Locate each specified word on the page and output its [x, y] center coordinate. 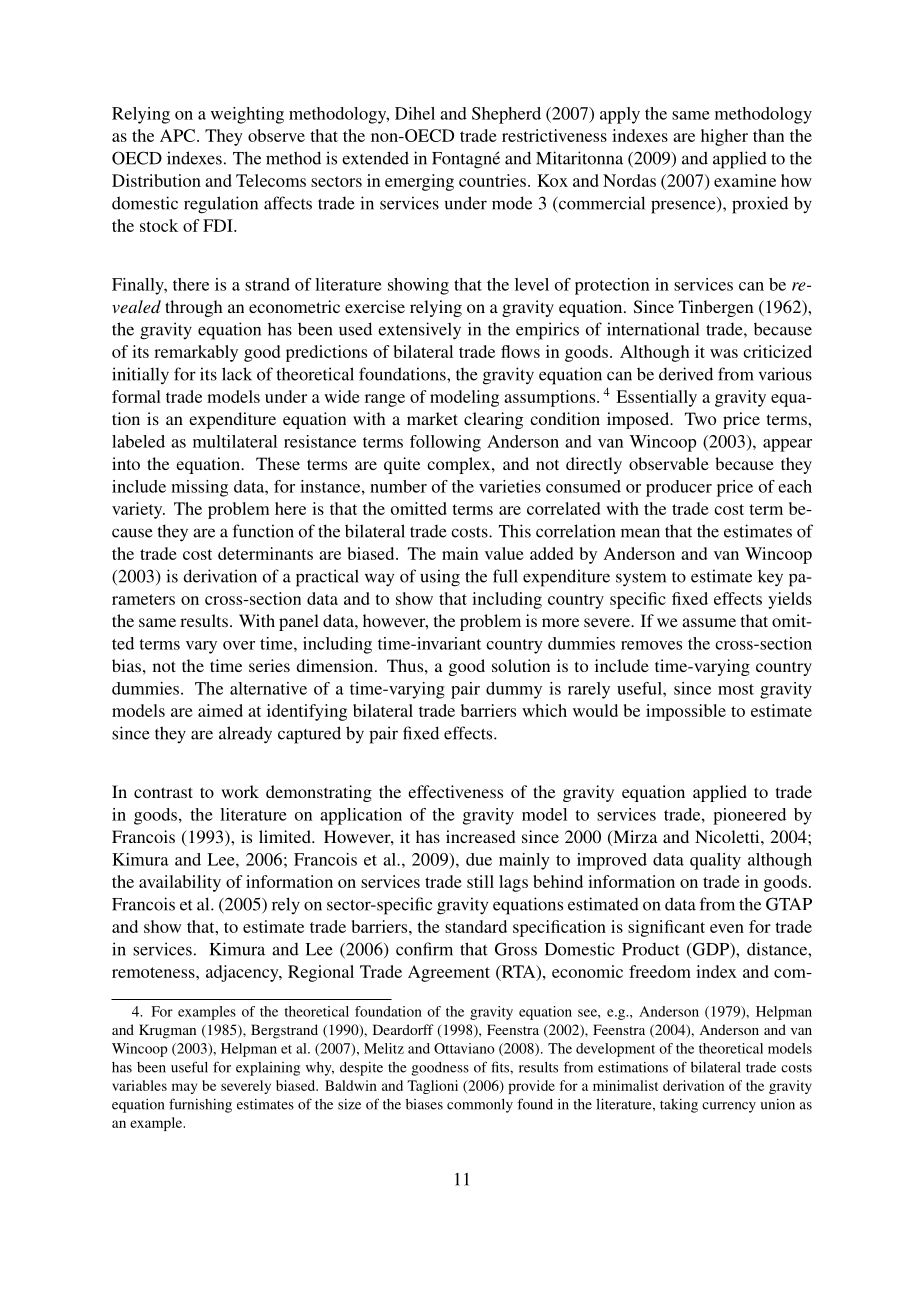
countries [492, 180]
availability [180, 883]
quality [715, 861]
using [440, 578]
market [432, 418]
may [184, 1088]
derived [686, 374]
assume [709, 622]
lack [237, 374]
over [239, 645]
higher [724, 137]
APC [179, 135]
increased [481, 836]
